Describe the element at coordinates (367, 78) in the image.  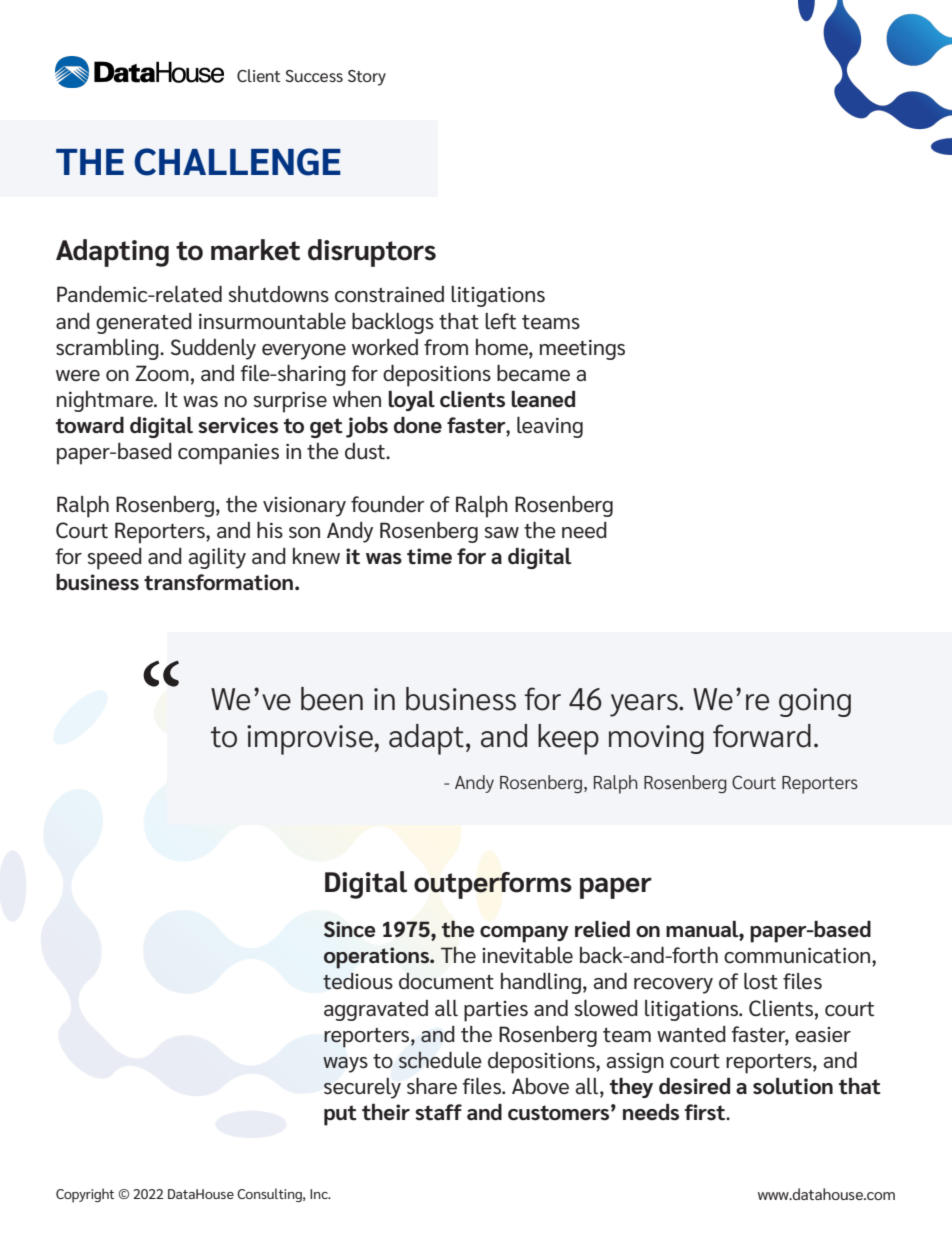
I see `Story` at that location.
